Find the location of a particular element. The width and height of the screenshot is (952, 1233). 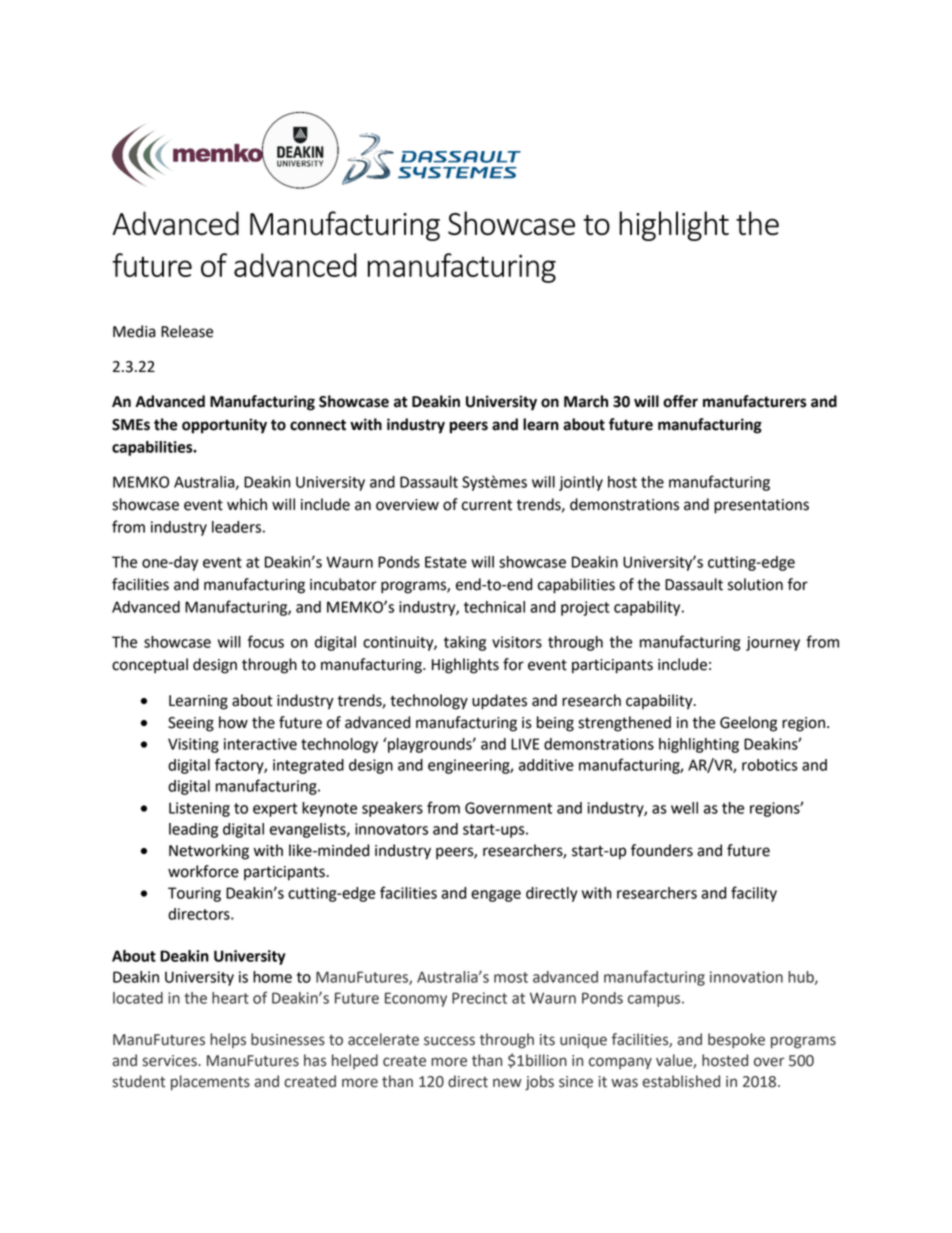

success is located at coordinates (449, 1041).
